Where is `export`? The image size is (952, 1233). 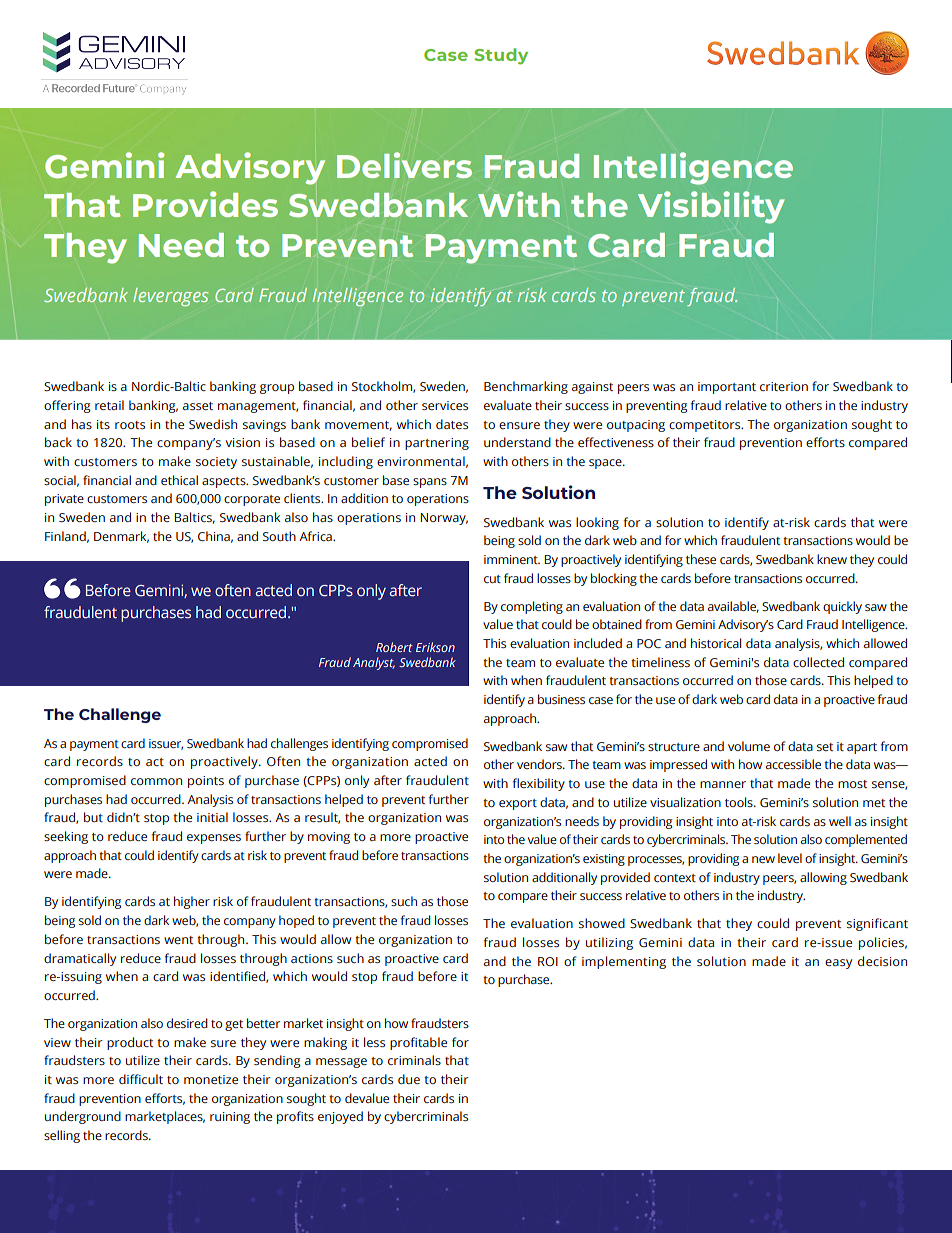 export is located at coordinates (518, 804).
